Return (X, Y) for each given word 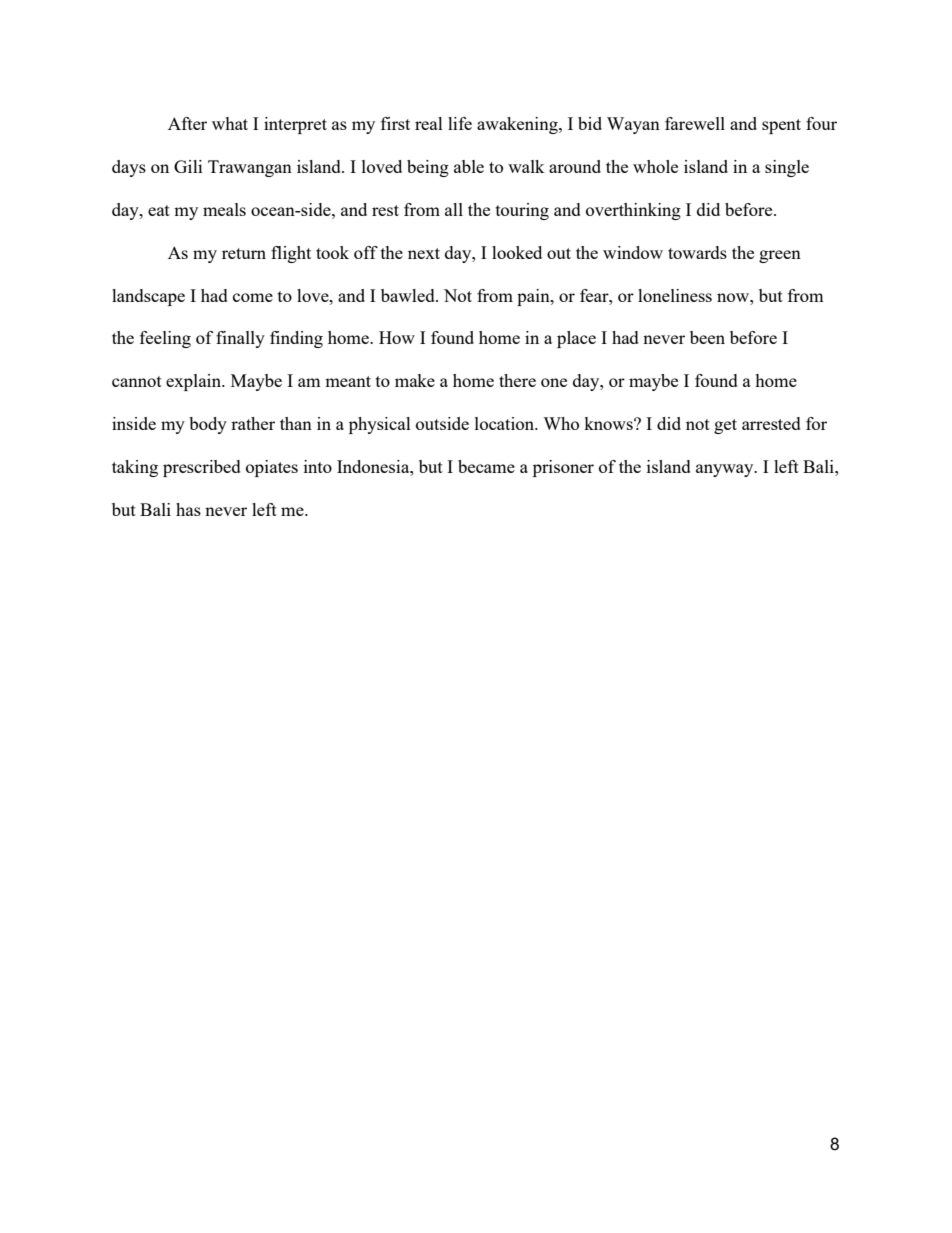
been (707, 337)
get (725, 426)
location (506, 423)
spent (781, 126)
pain (534, 297)
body (208, 425)
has (188, 509)
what (230, 123)
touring (522, 211)
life (460, 123)
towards (697, 252)
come (253, 297)
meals (224, 209)
